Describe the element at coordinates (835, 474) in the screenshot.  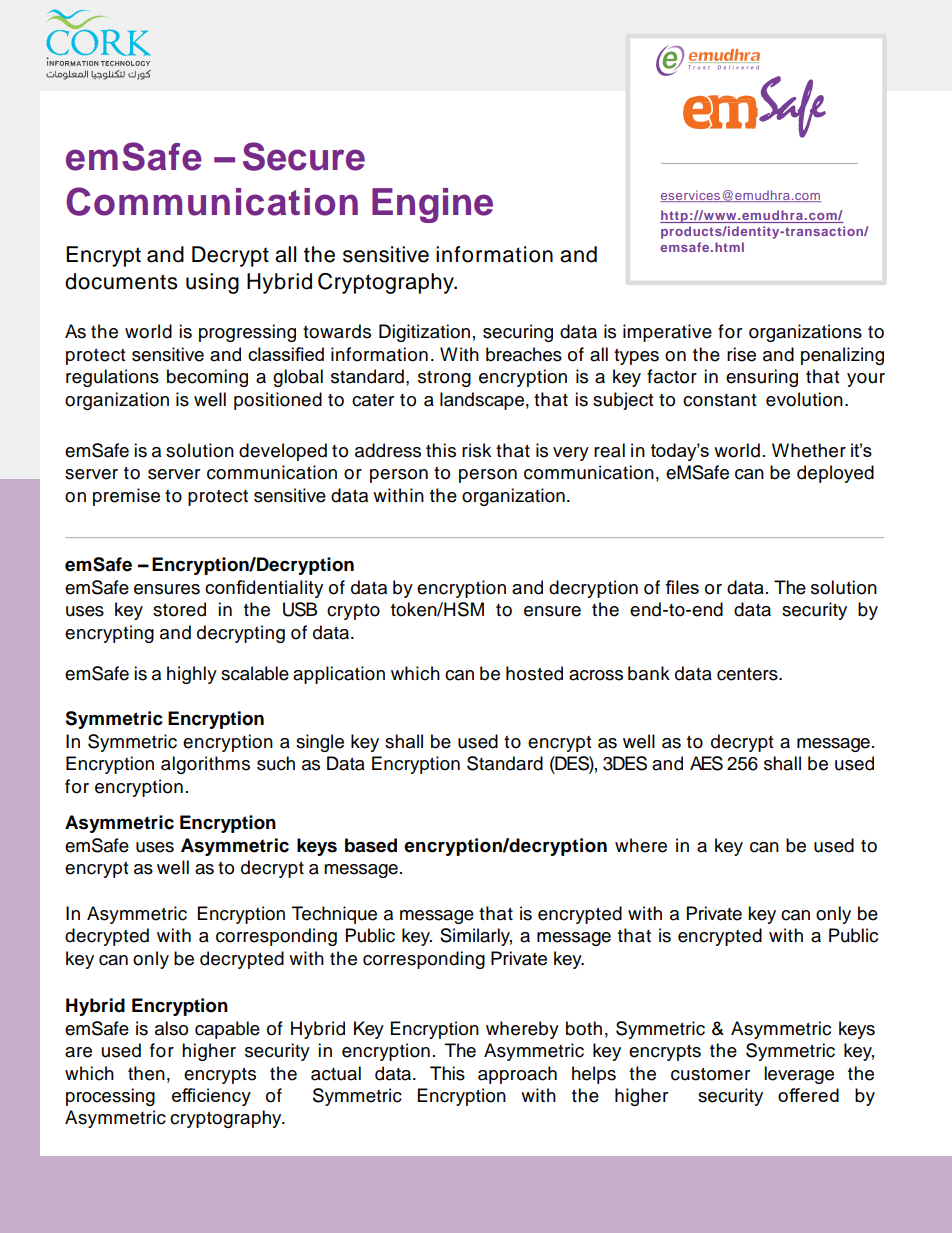
I see `deployed` at that location.
